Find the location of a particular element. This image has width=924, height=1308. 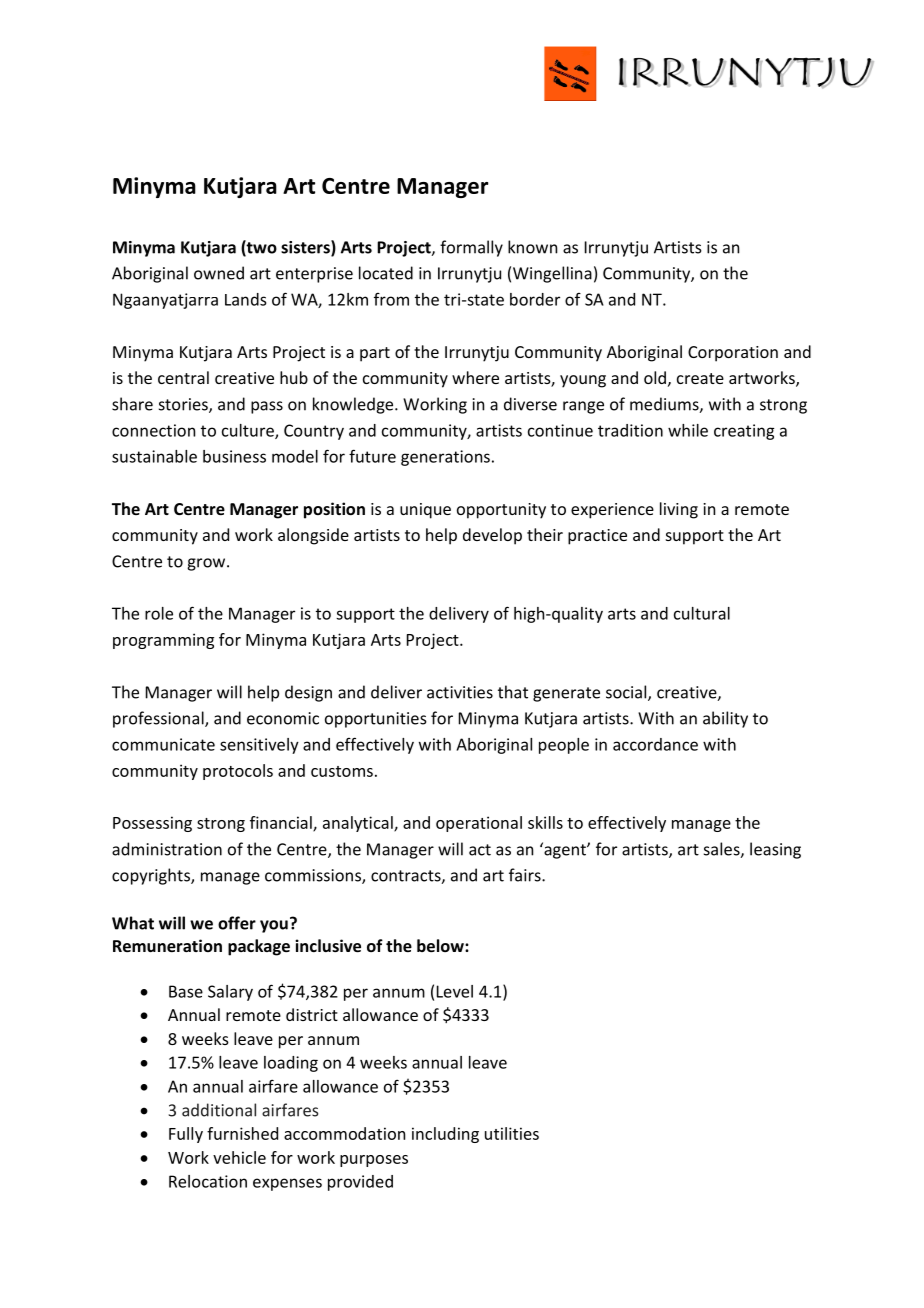

including is located at coordinates (445, 1135).
